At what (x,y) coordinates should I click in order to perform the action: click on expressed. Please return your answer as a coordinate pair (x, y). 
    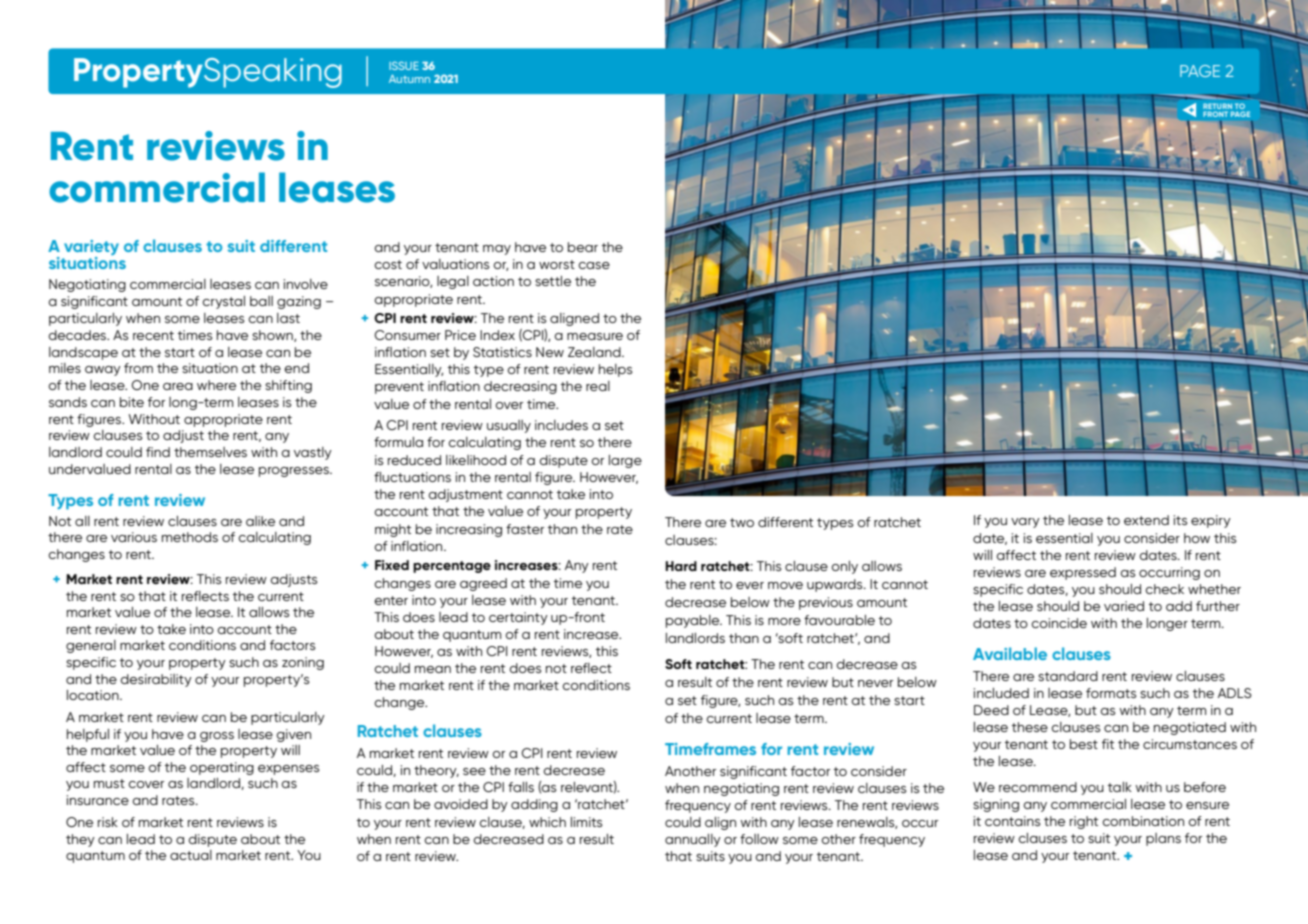
    Looking at the image, I should click on (1083, 573).
